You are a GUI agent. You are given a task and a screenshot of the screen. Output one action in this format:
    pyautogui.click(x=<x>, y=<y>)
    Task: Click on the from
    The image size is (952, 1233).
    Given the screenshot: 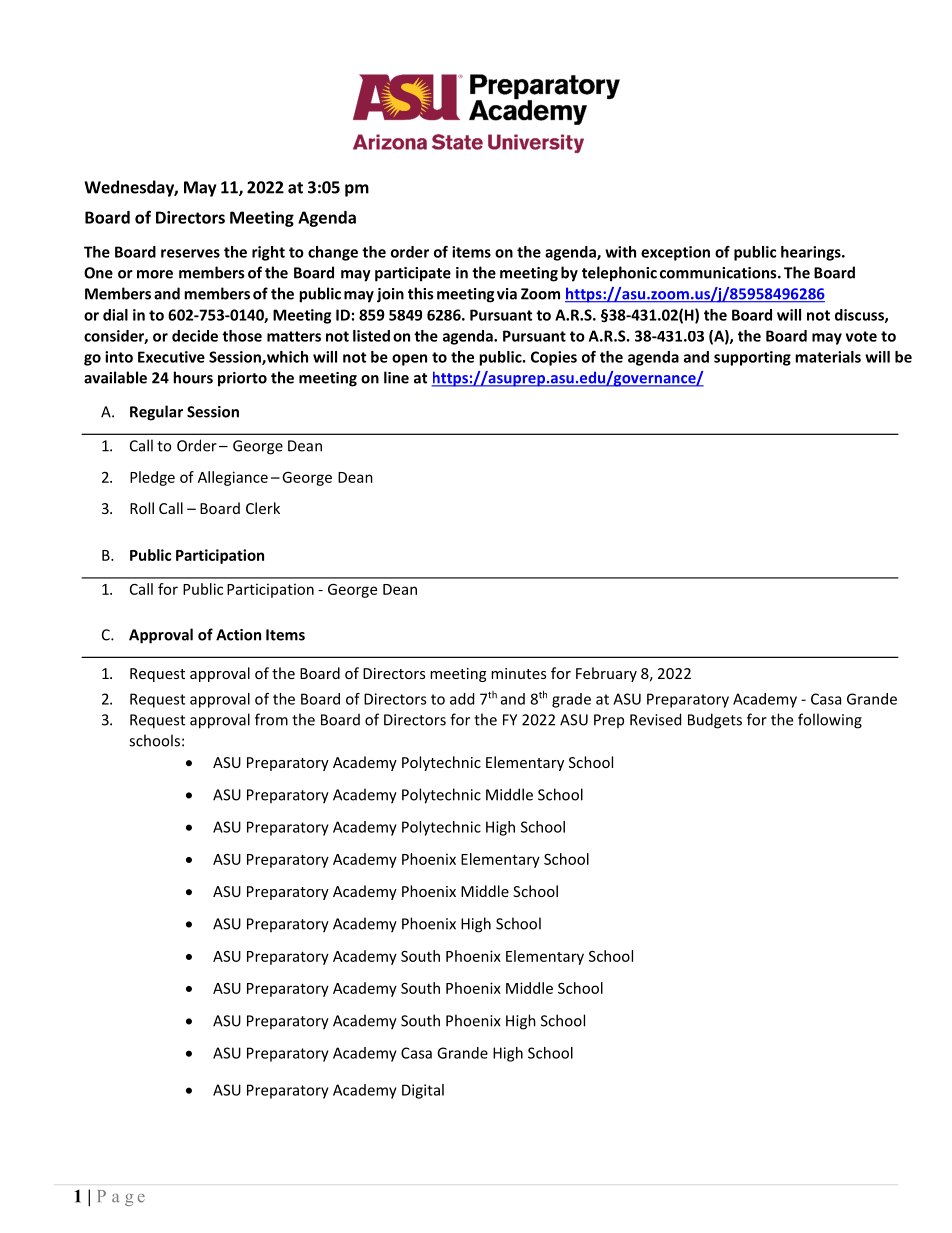 What is the action you would take?
    pyautogui.click(x=271, y=719)
